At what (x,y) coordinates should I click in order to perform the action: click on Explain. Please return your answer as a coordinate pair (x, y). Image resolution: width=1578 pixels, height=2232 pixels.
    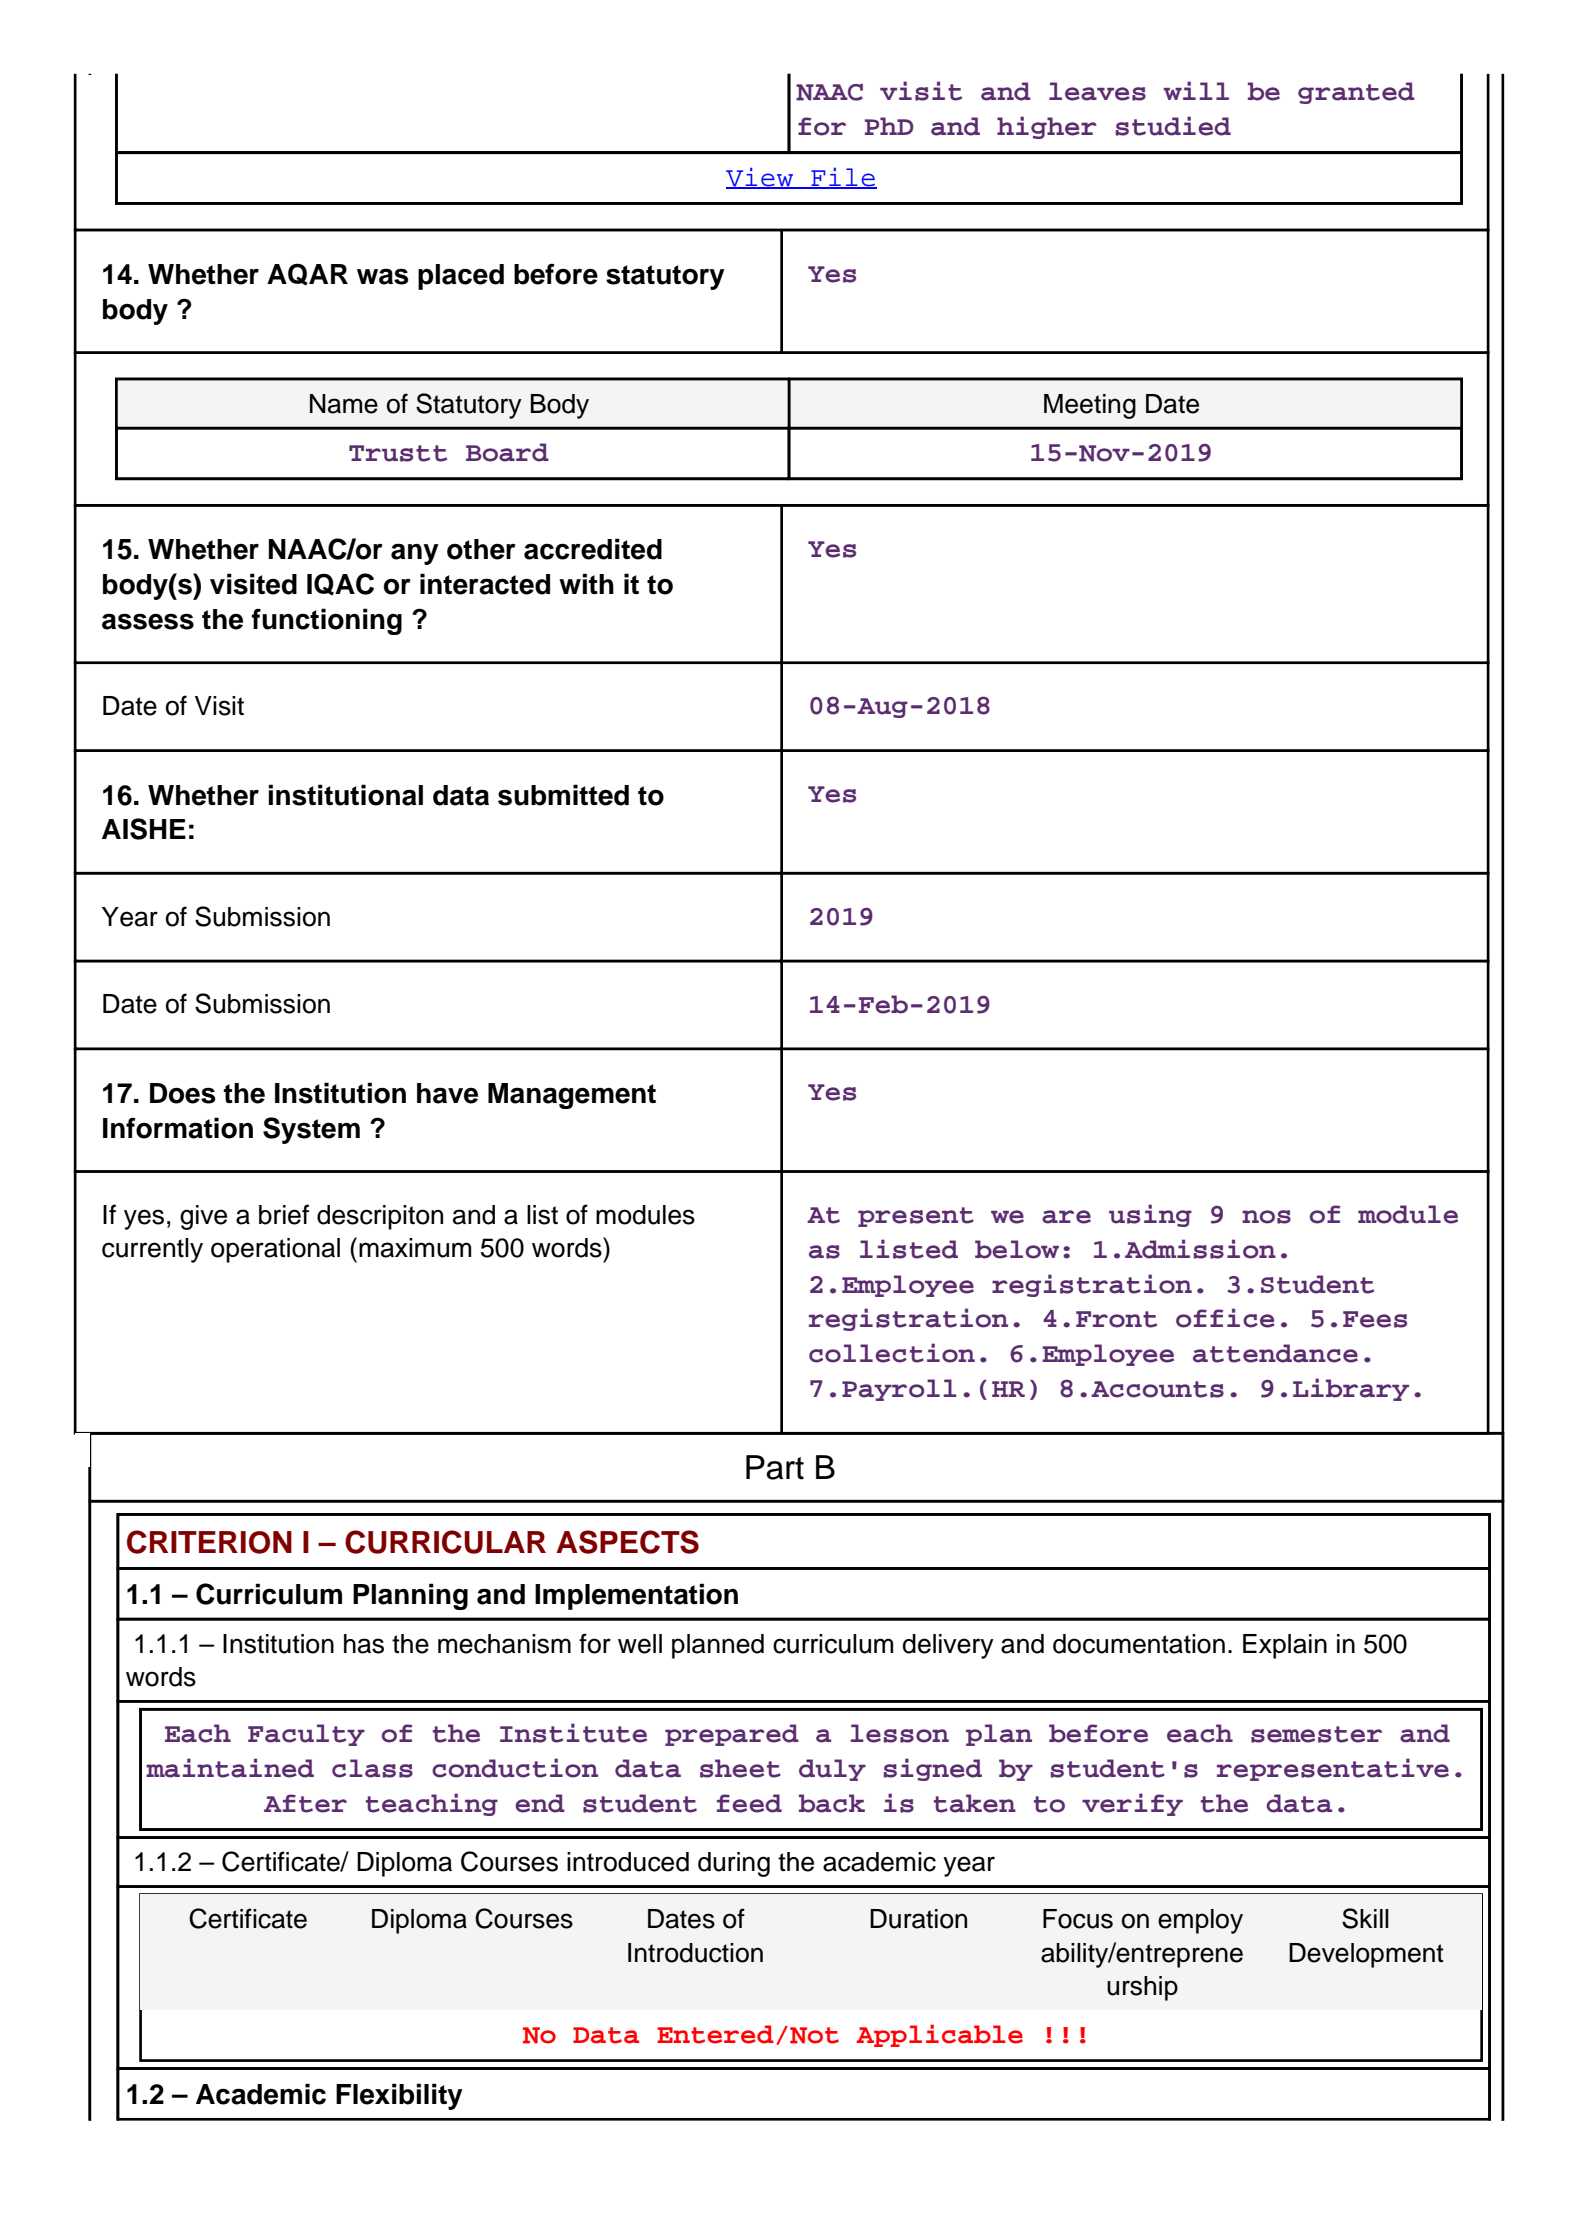
    Looking at the image, I should click on (1285, 1646).
